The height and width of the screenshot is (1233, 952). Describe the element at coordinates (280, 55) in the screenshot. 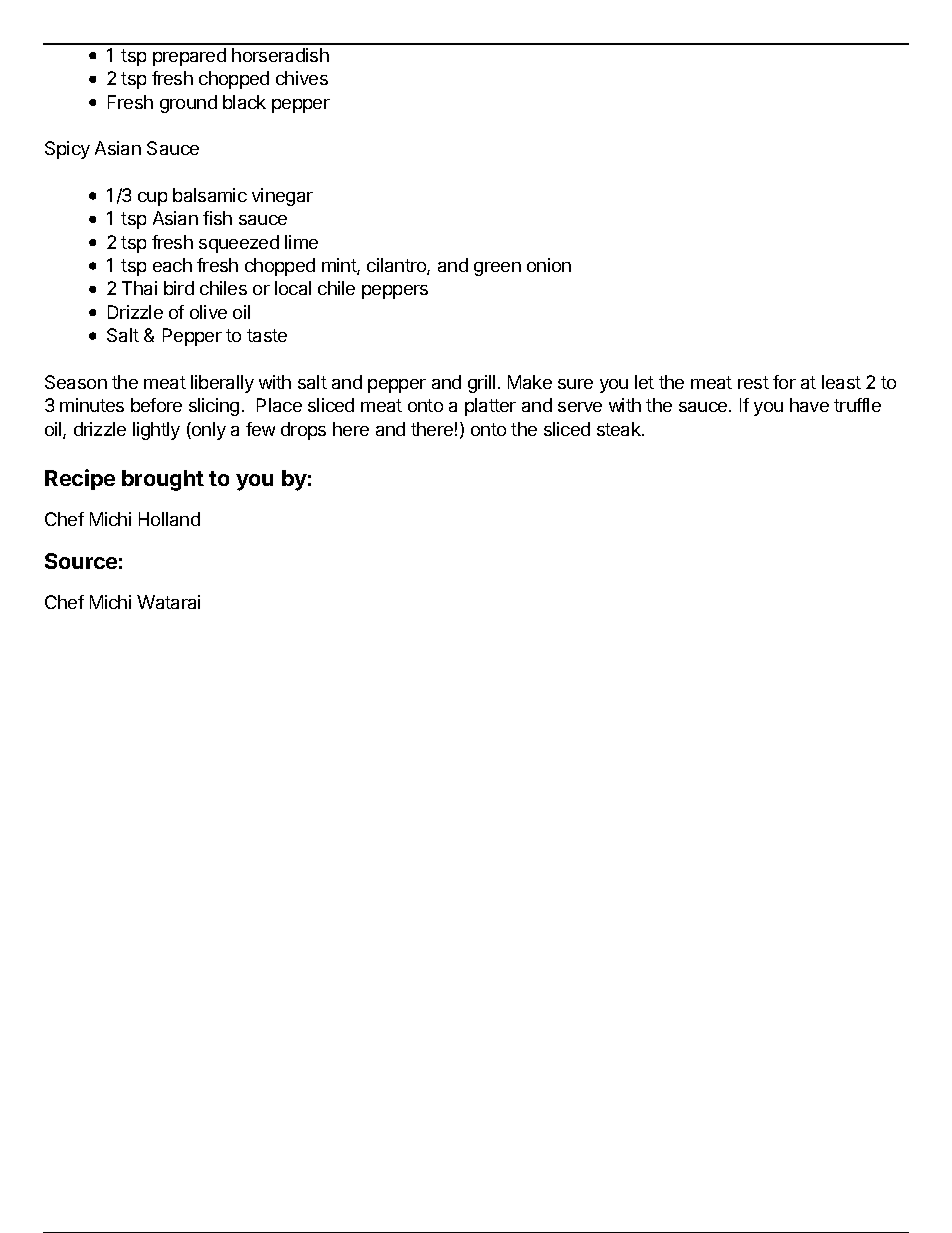

I see `horseradish` at that location.
